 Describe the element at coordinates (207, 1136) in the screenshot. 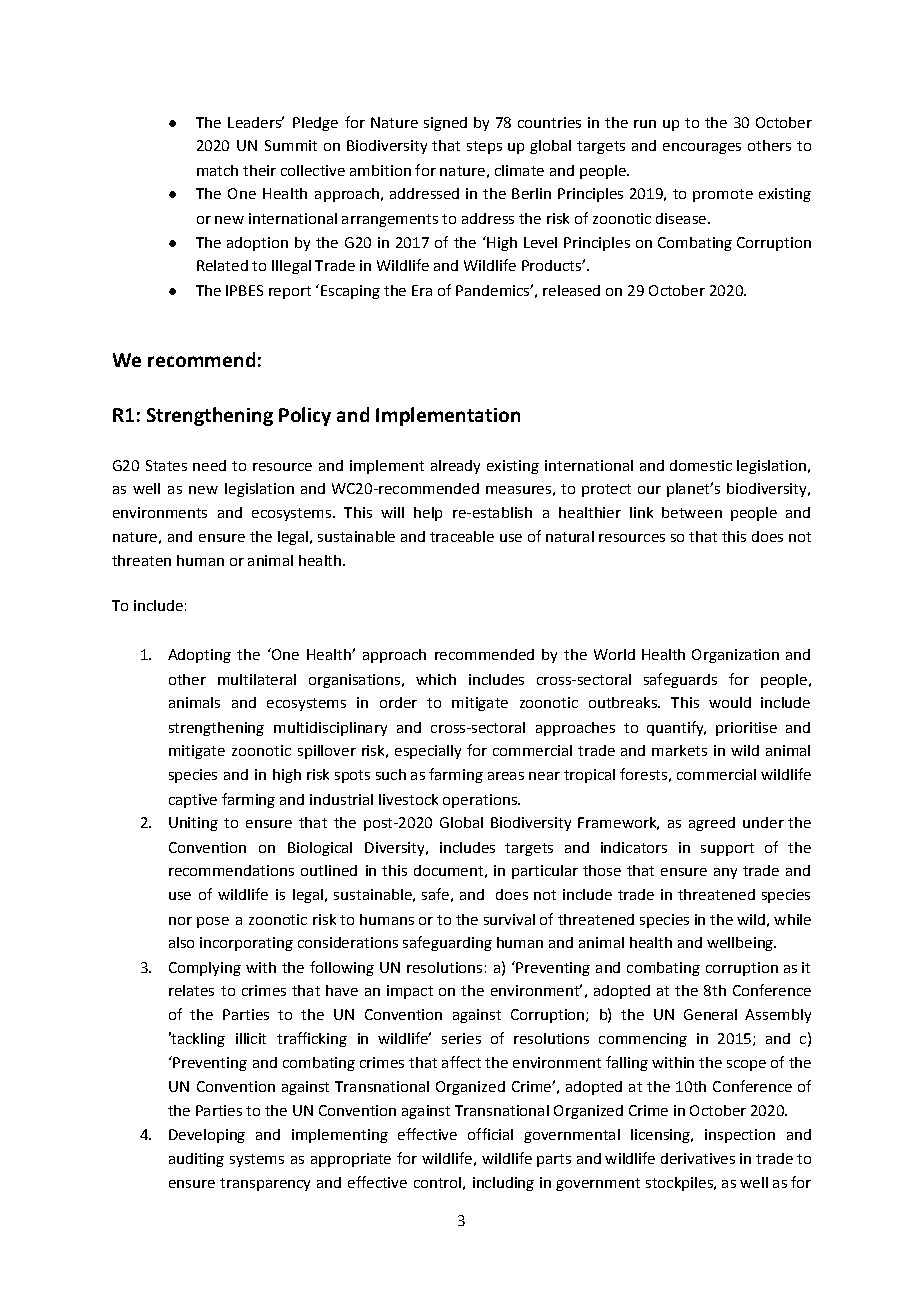

I see `Developing` at that location.
